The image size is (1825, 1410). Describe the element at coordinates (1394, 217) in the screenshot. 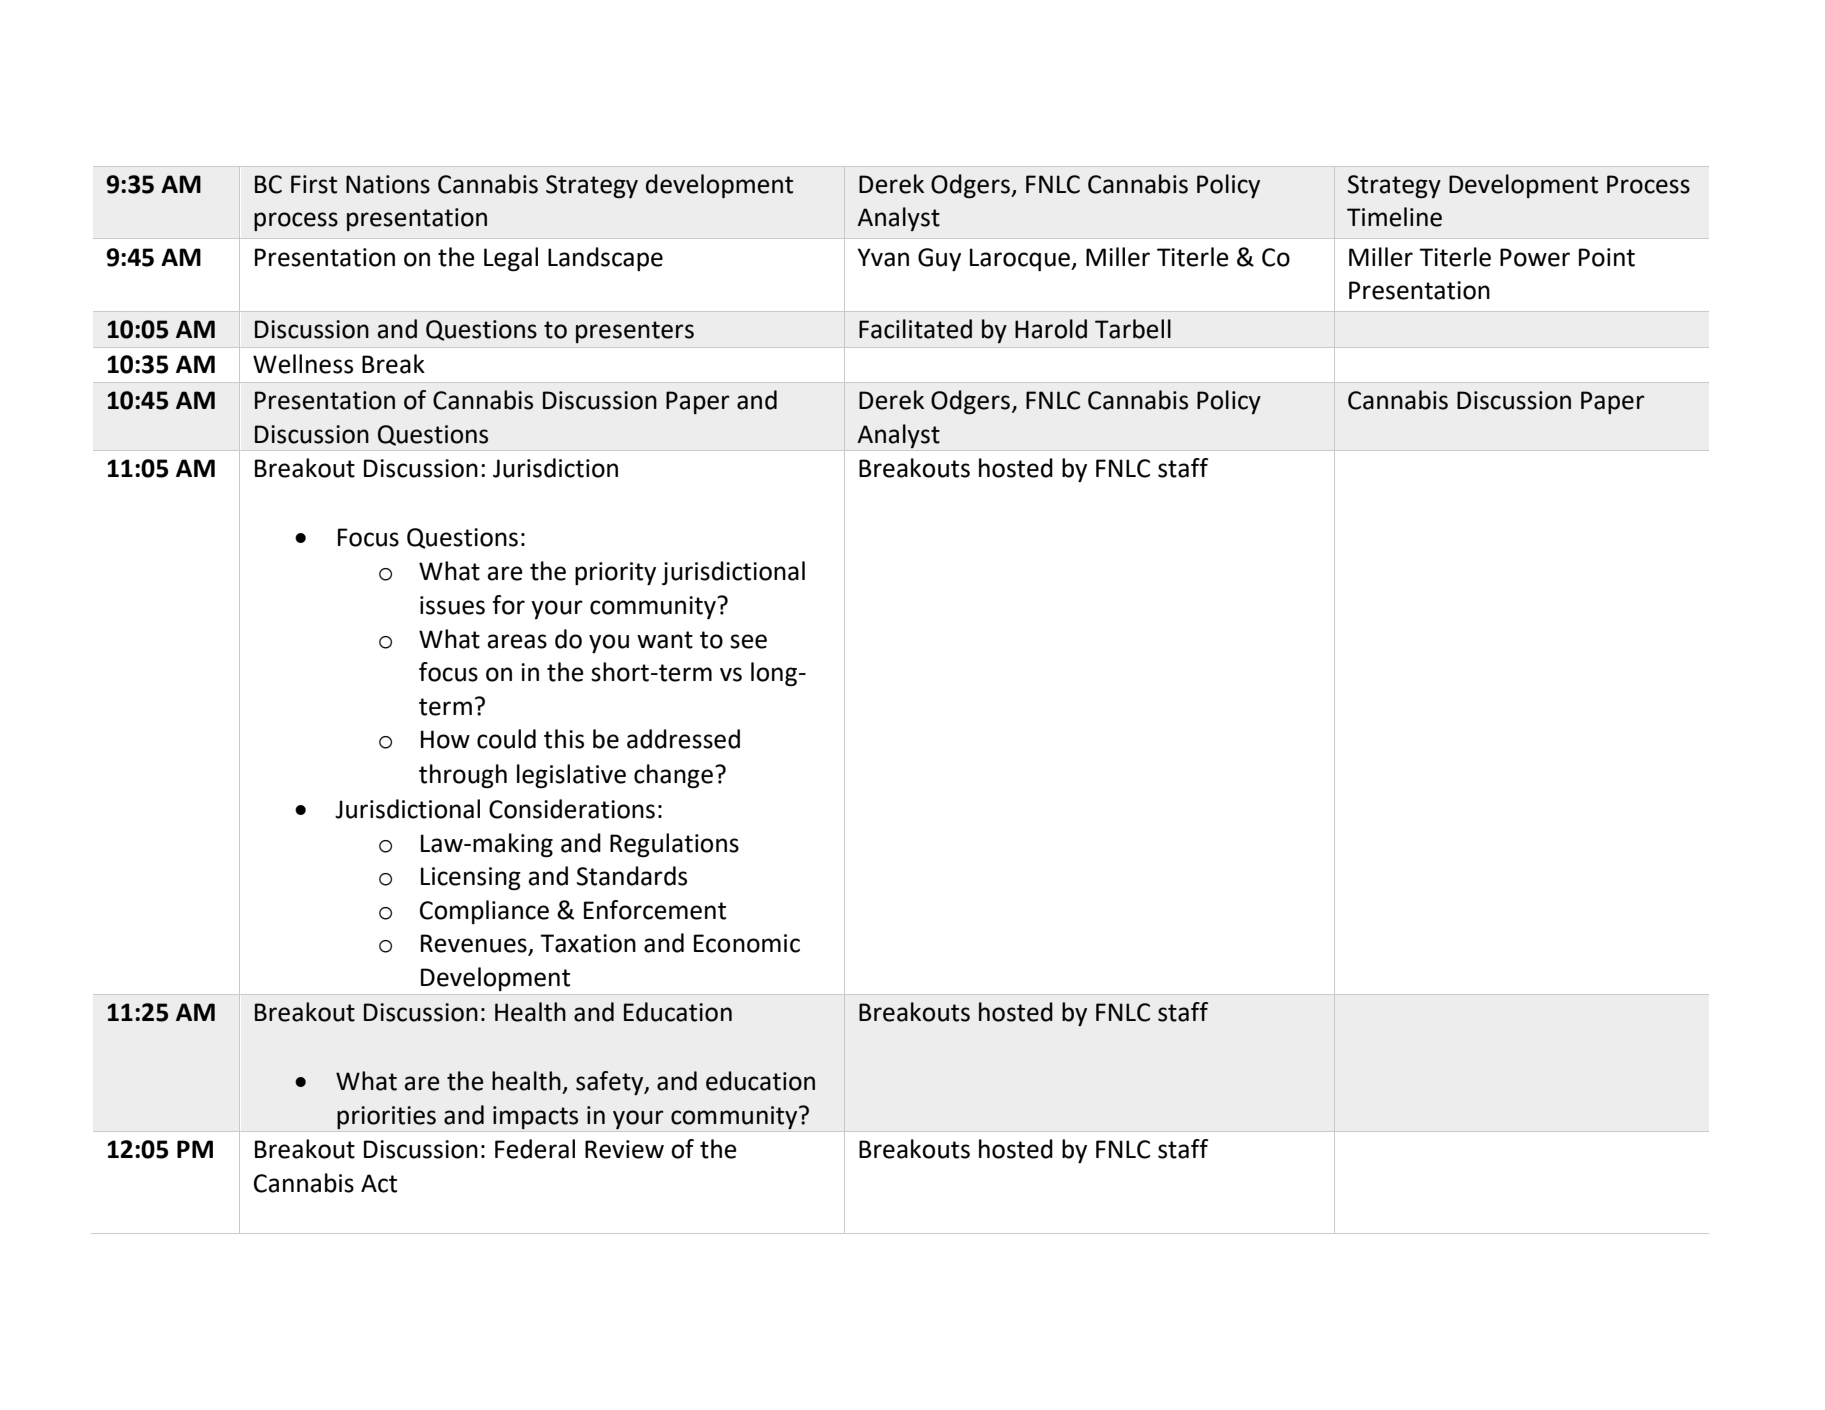

I see `Timeline` at that location.
